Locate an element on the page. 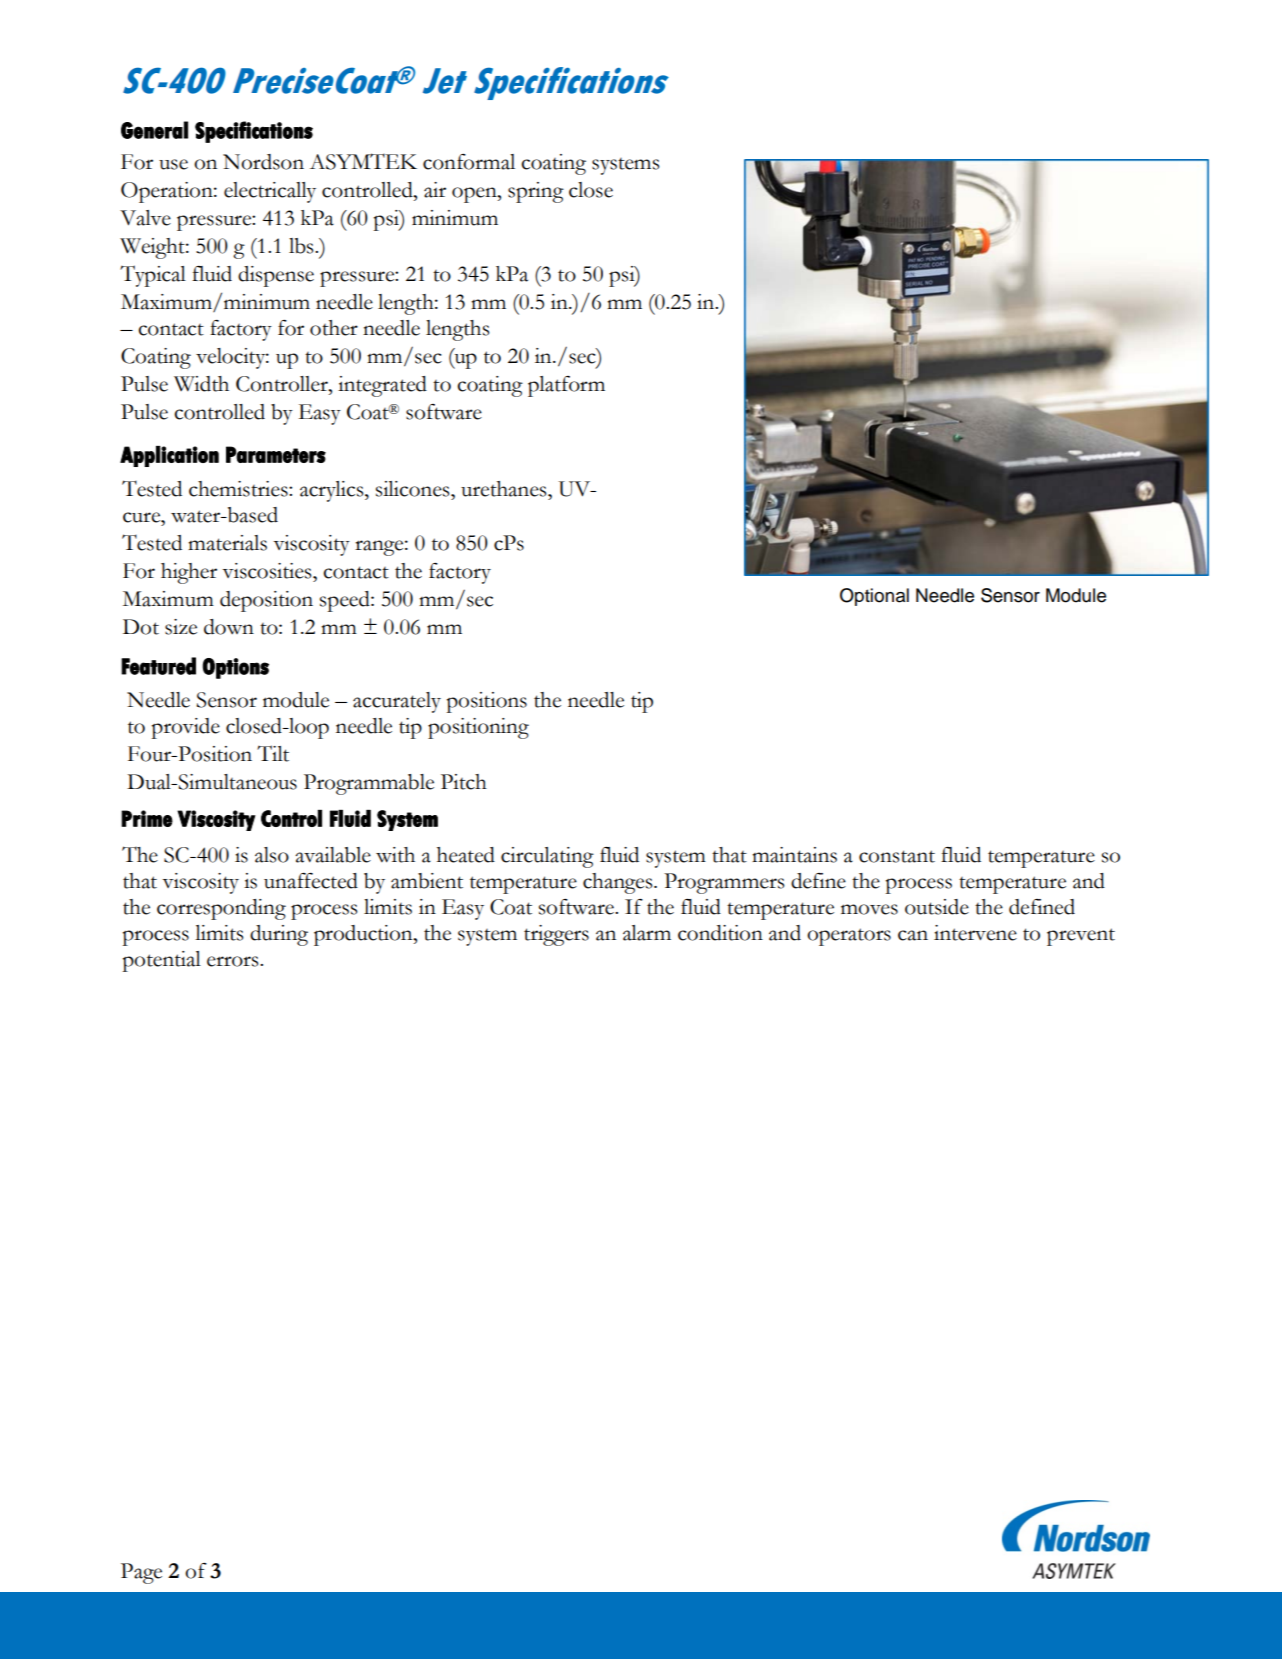  Pitch is located at coordinates (464, 782).
